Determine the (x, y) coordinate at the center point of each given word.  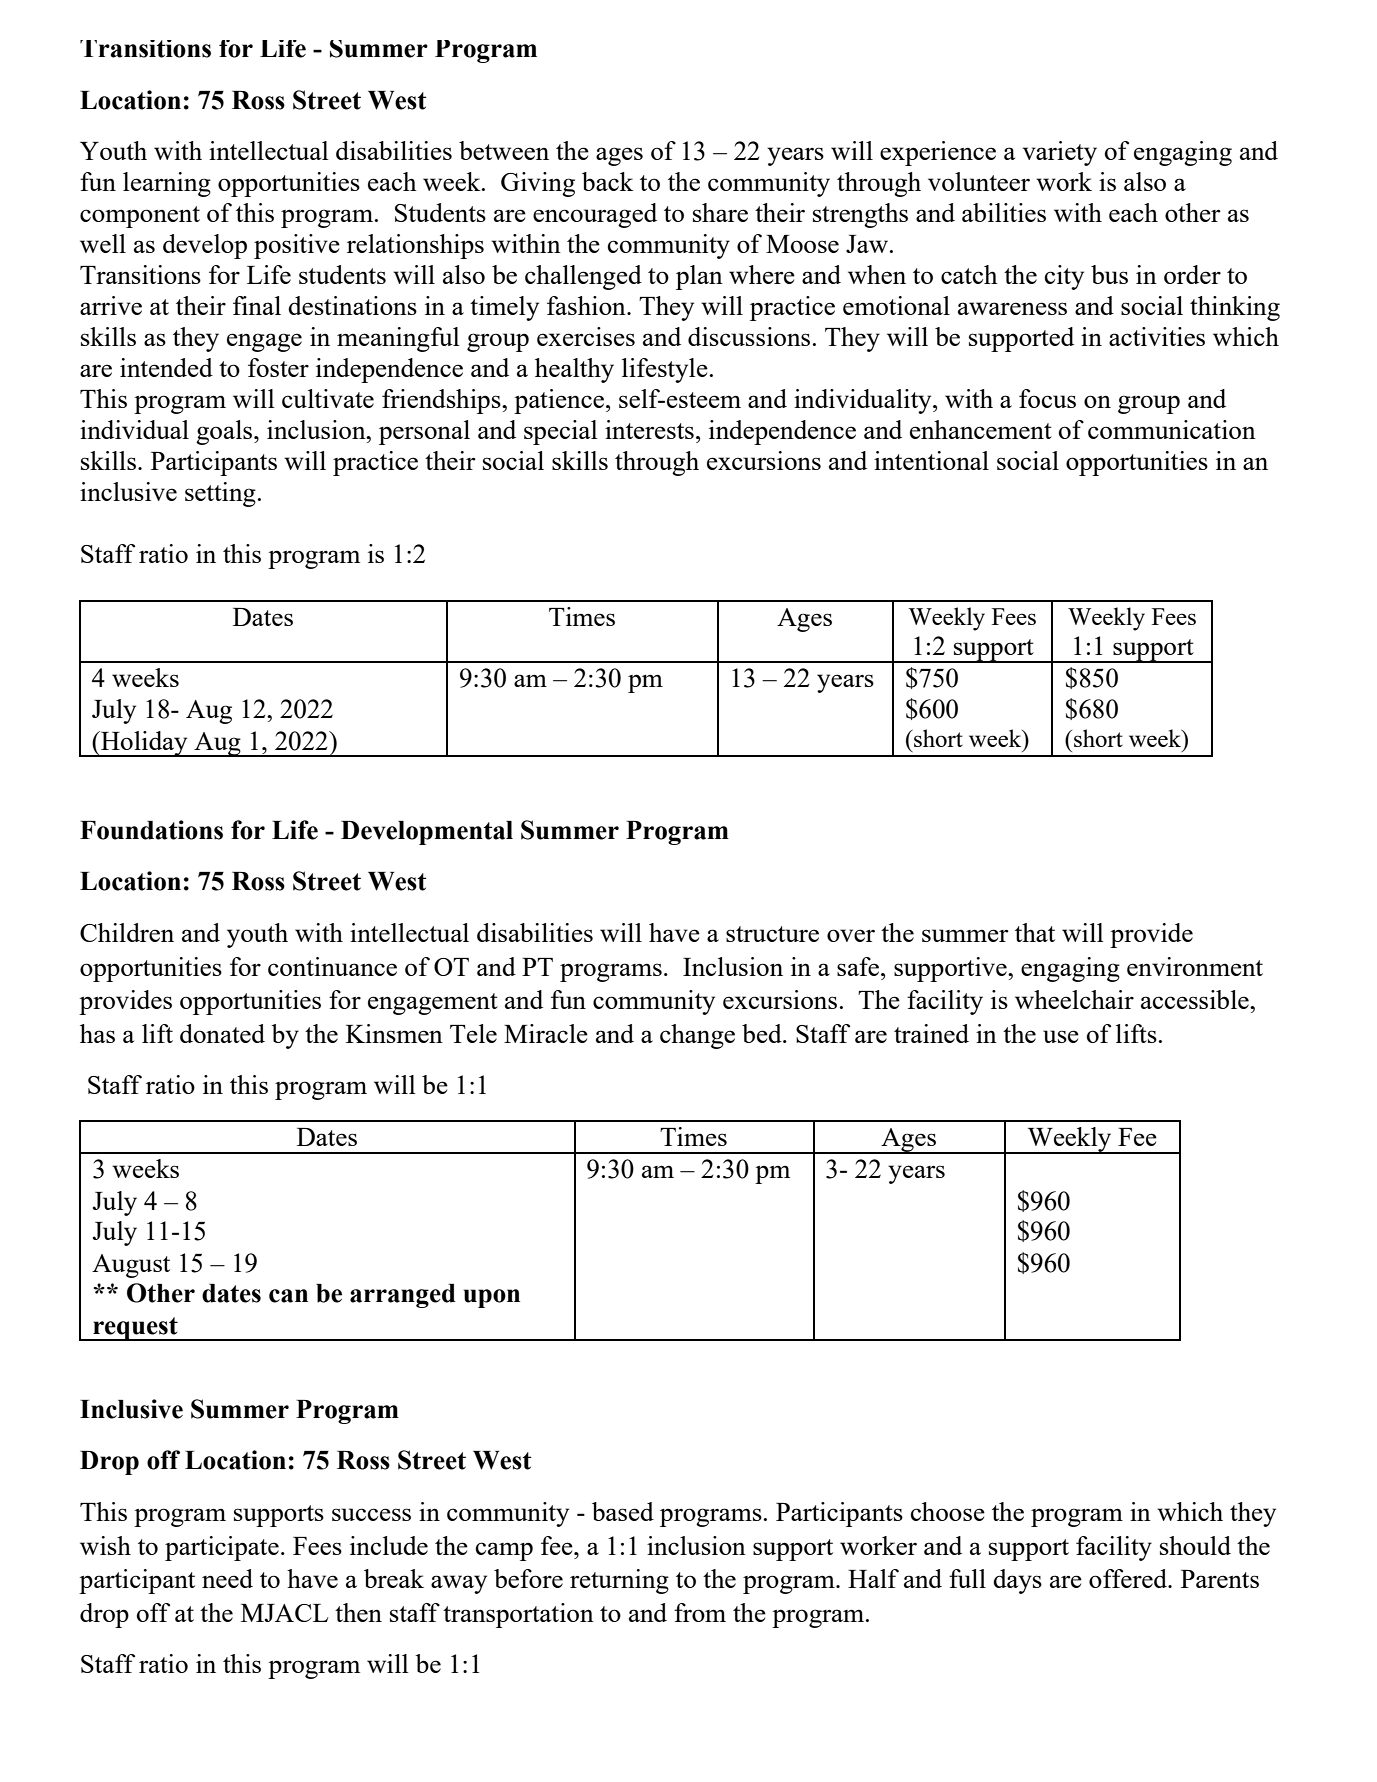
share (720, 212)
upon (492, 1298)
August (131, 1266)
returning (619, 1581)
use (1061, 1036)
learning (167, 184)
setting (220, 494)
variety (1060, 153)
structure (772, 934)
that (1035, 932)
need (227, 1578)
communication (1172, 429)
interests (649, 429)
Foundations (151, 830)
